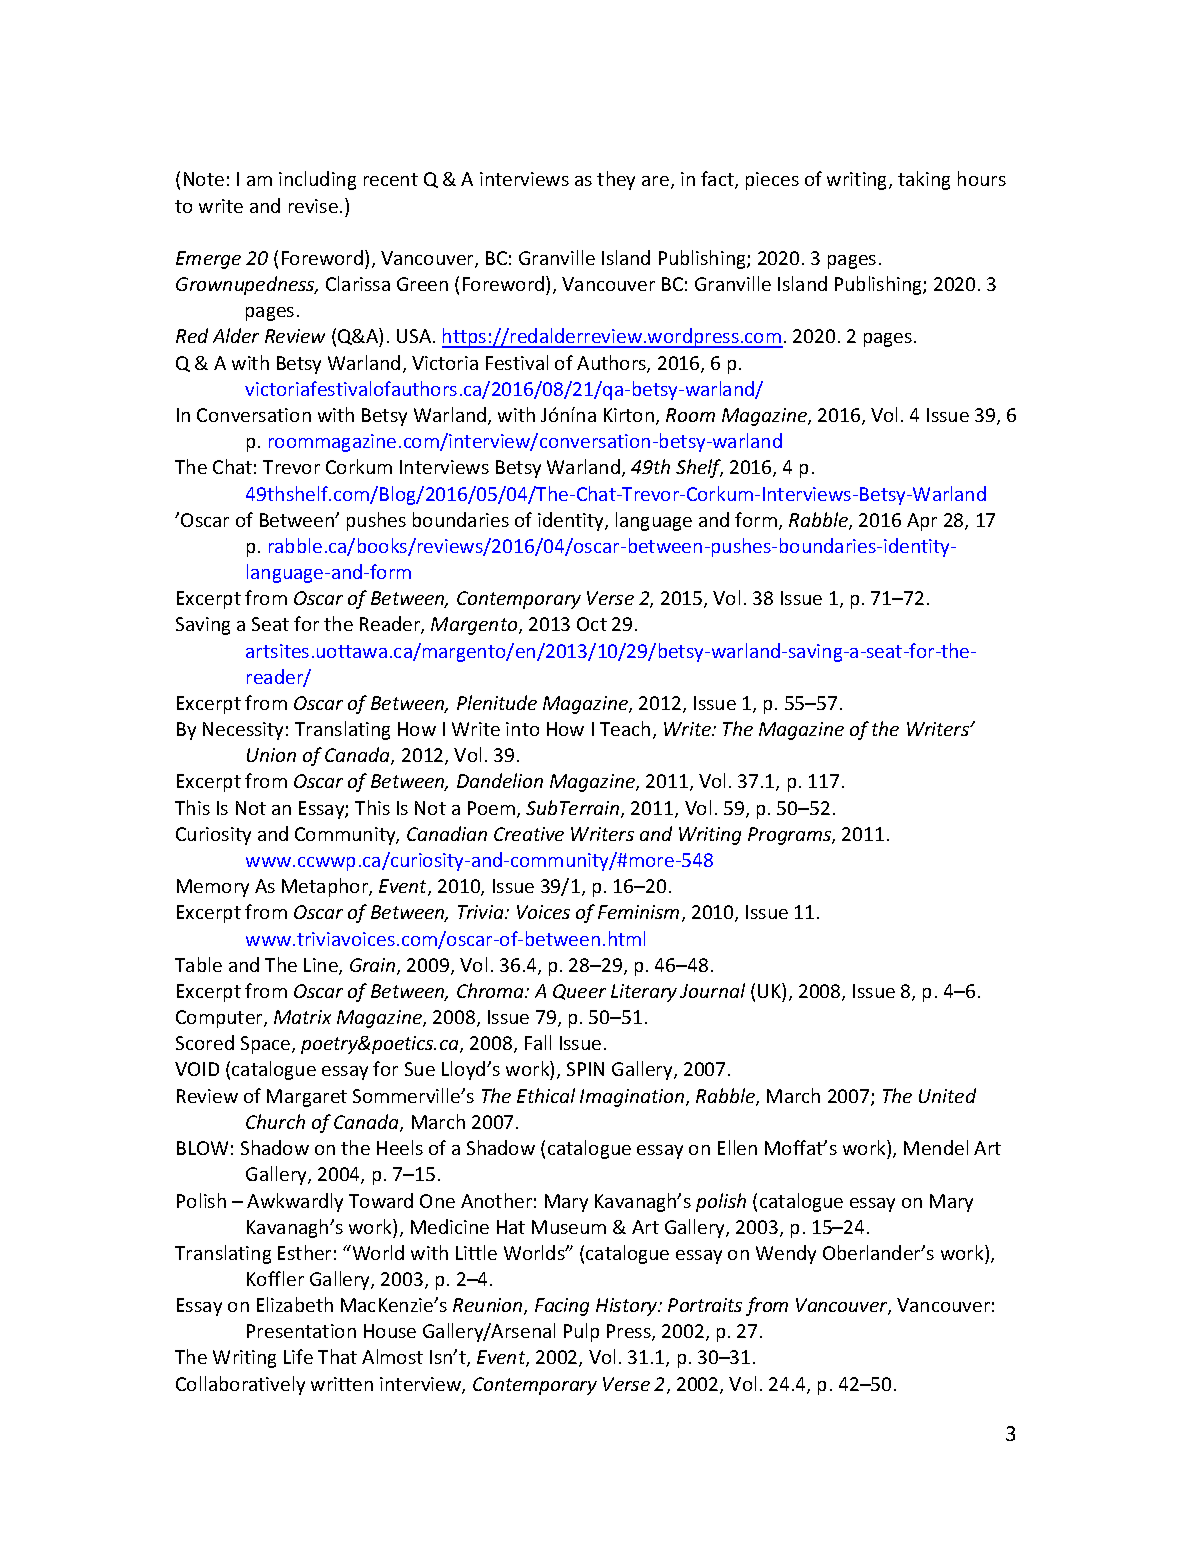  What do you see at coordinates (638, 912) in the image?
I see `Feminism` at bounding box center [638, 912].
